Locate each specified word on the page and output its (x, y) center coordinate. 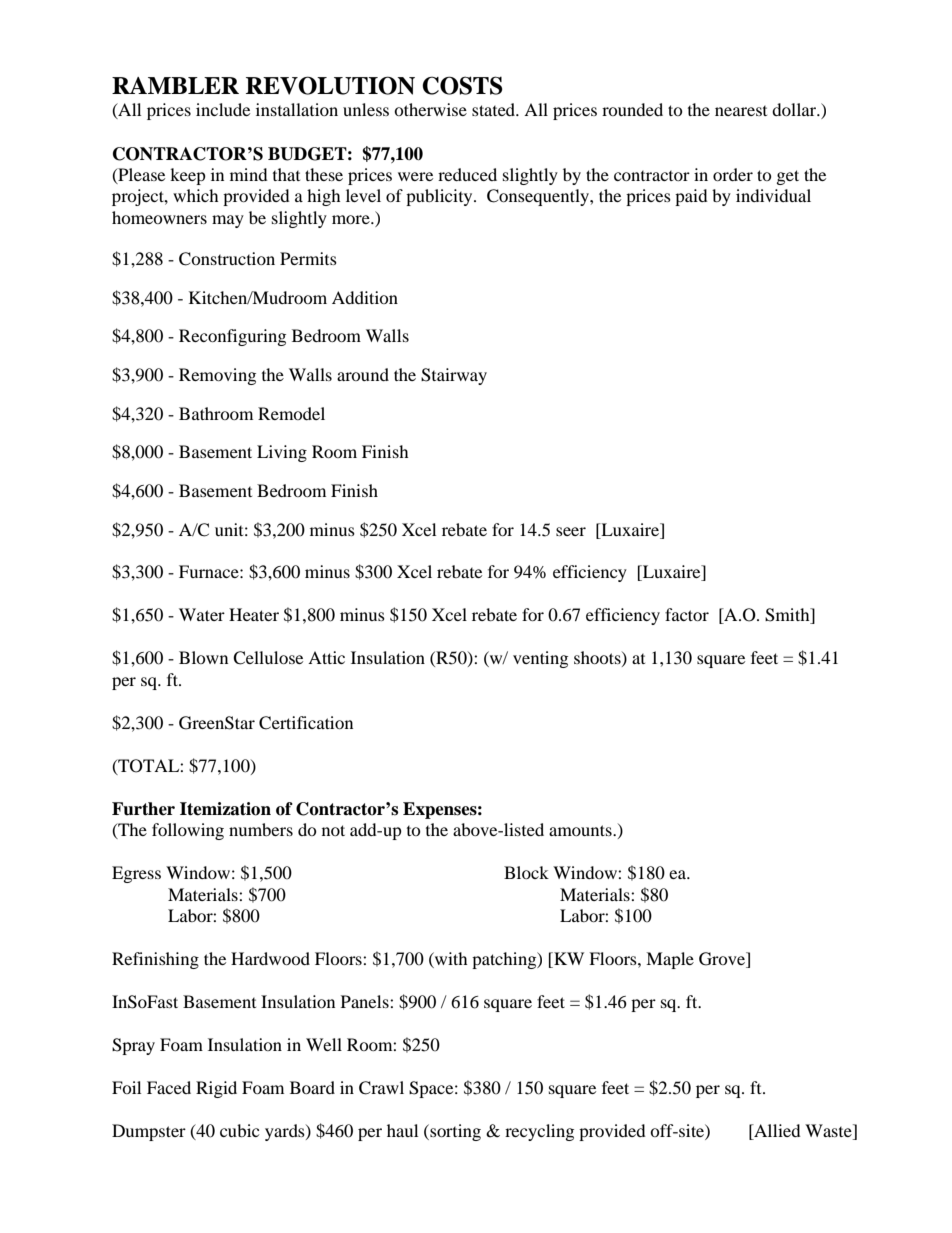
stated (495, 109)
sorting (454, 1132)
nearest (741, 111)
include (223, 109)
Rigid (216, 1089)
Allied (776, 1132)
